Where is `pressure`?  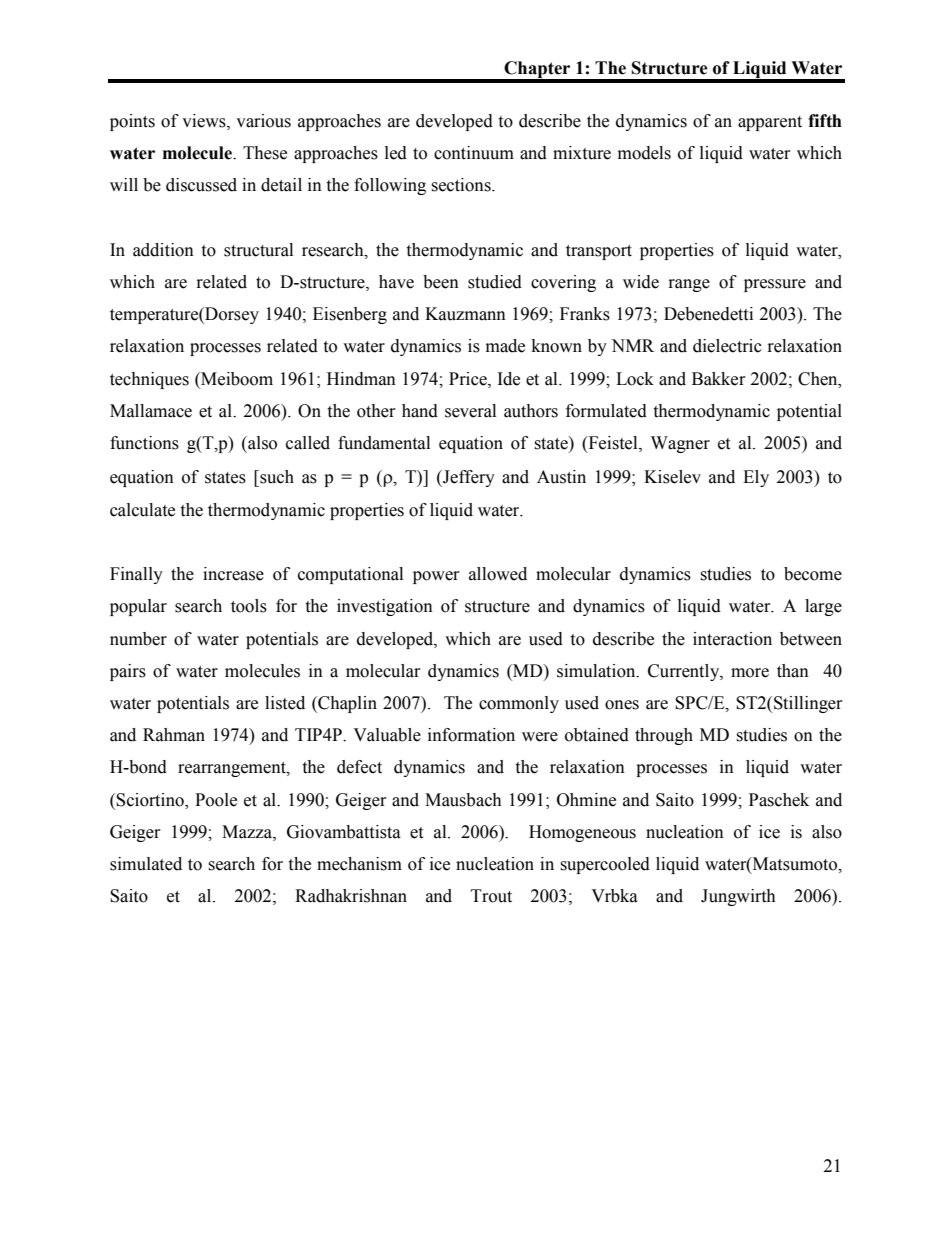 pressure is located at coordinates (775, 285).
